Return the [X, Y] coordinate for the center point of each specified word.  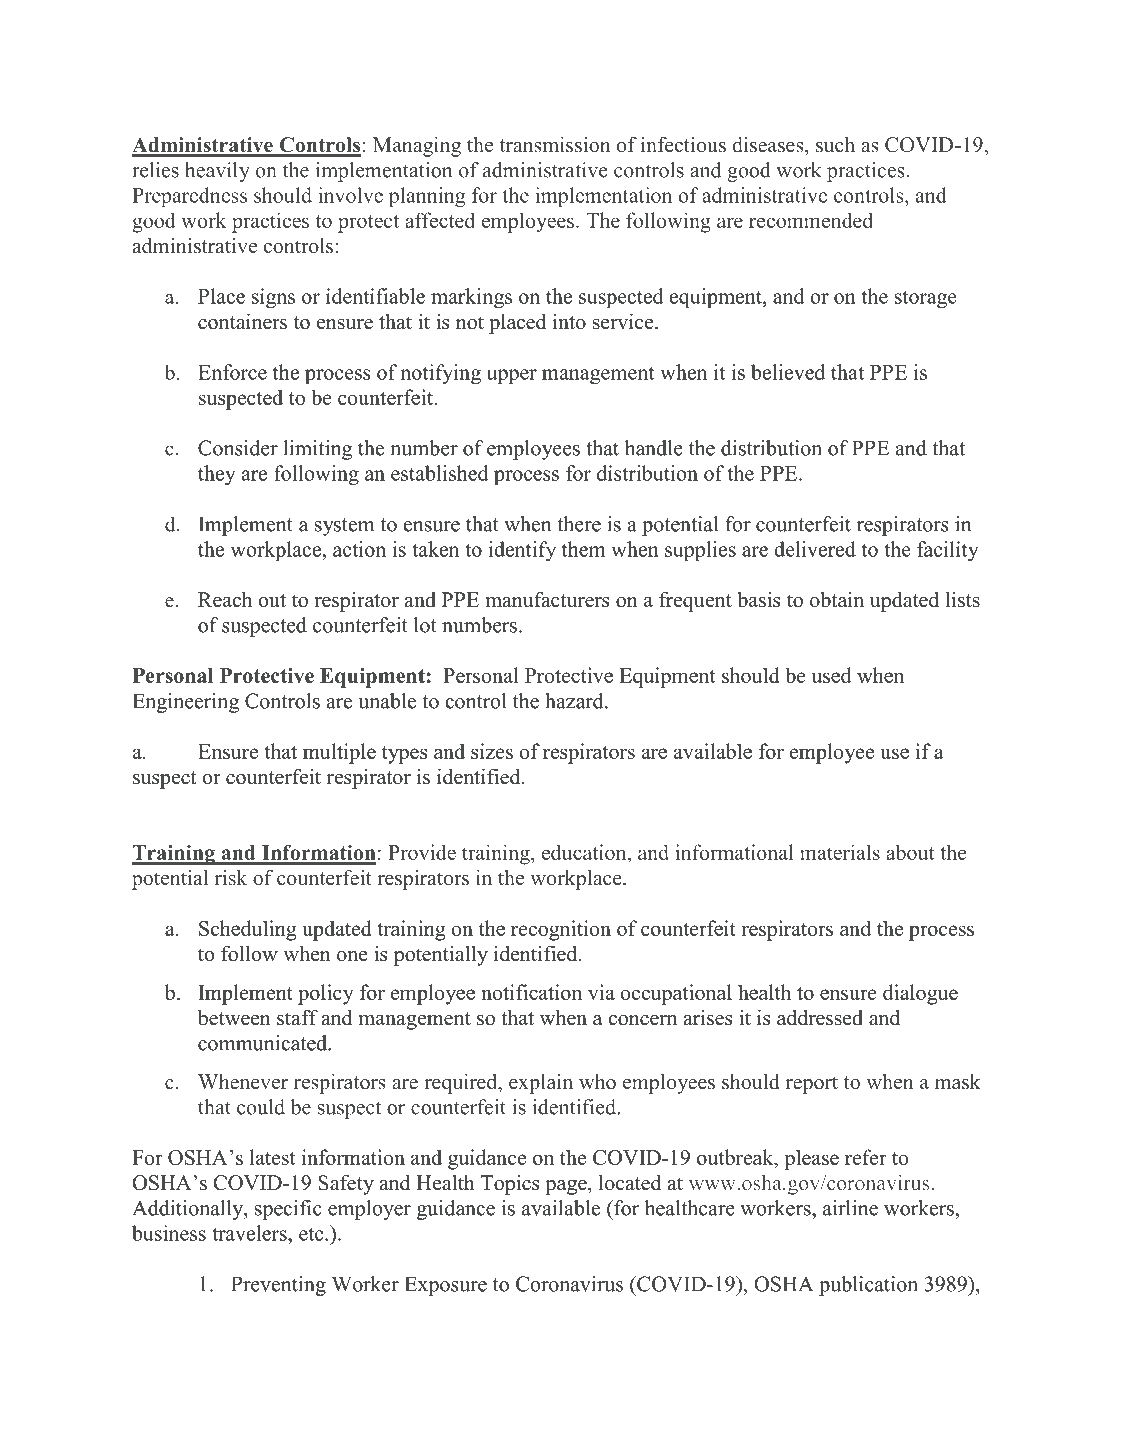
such [835, 145]
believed [788, 372]
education [585, 853]
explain [541, 1084]
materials [840, 852]
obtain [837, 600]
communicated [264, 1043]
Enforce [232, 372]
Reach [225, 599]
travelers [250, 1233]
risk [231, 878]
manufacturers [547, 599]
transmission [555, 145]
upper [512, 376]
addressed [820, 1018]
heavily [217, 172]
